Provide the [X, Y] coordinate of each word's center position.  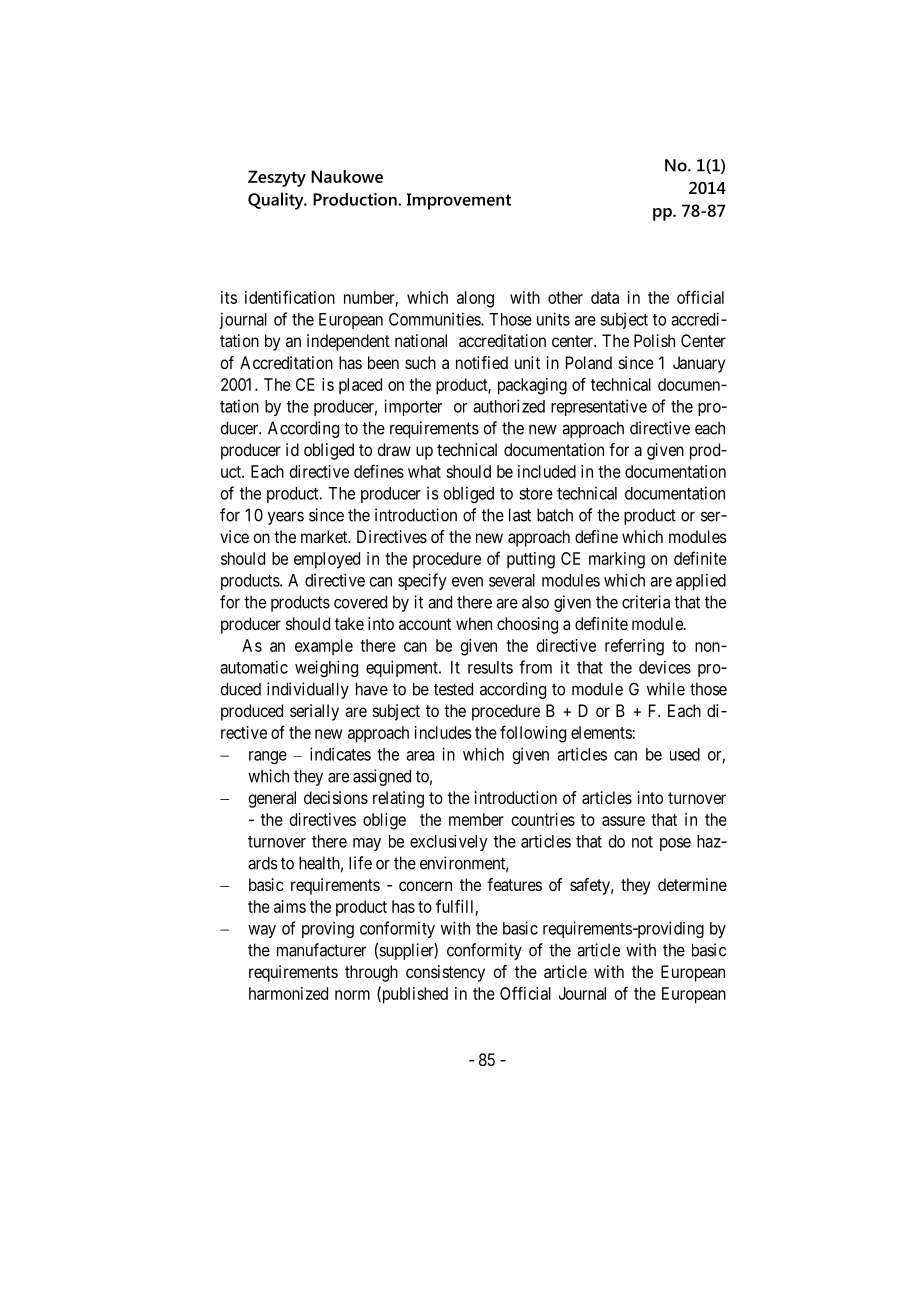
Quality [277, 201]
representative [599, 407]
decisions [336, 797]
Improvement [459, 201]
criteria [646, 602]
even [467, 582]
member [476, 819]
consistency [445, 973]
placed [360, 386]
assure [623, 821]
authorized [509, 406]
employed [327, 560]
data [605, 297]
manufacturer [321, 950]
